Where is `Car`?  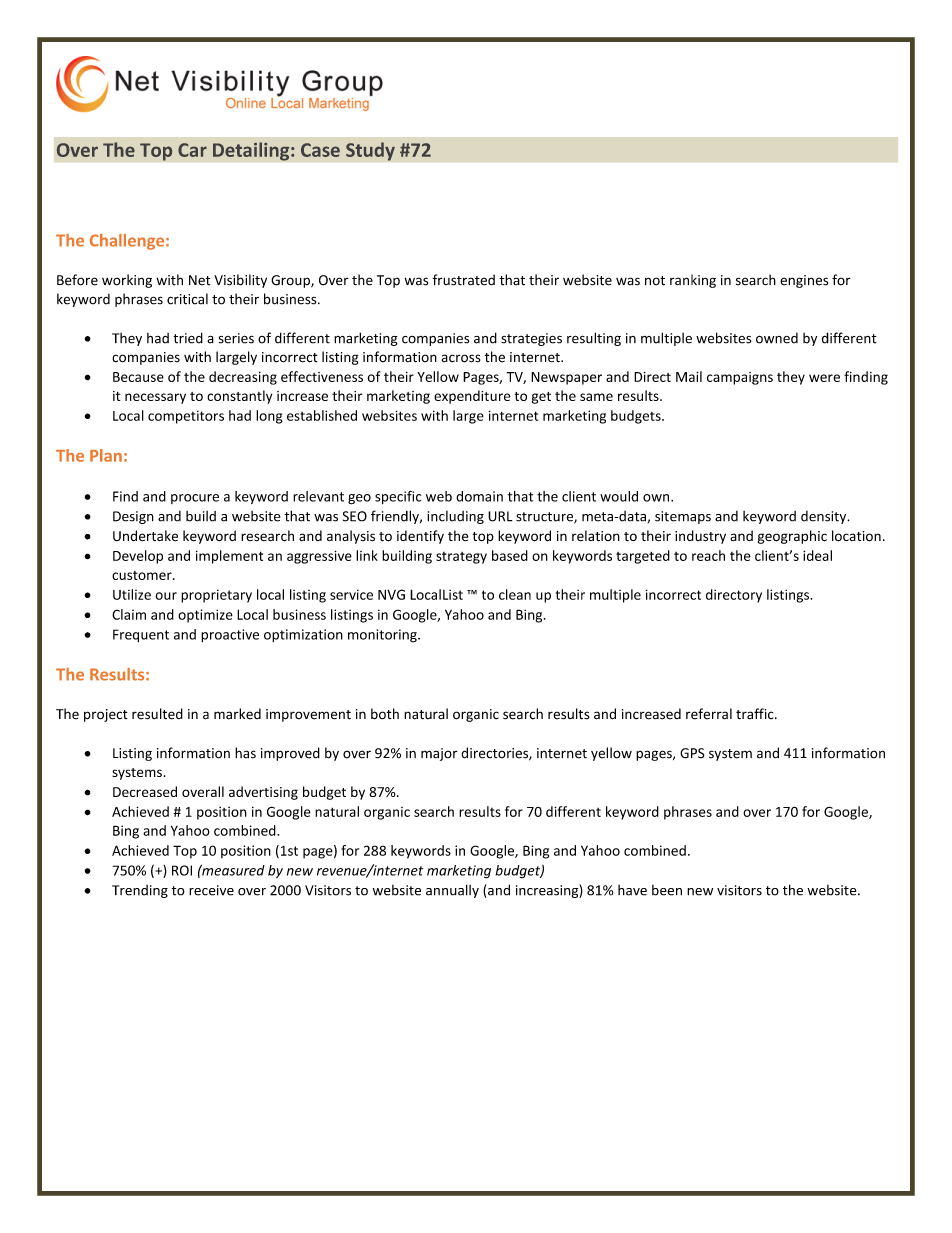 Car is located at coordinates (192, 150).
